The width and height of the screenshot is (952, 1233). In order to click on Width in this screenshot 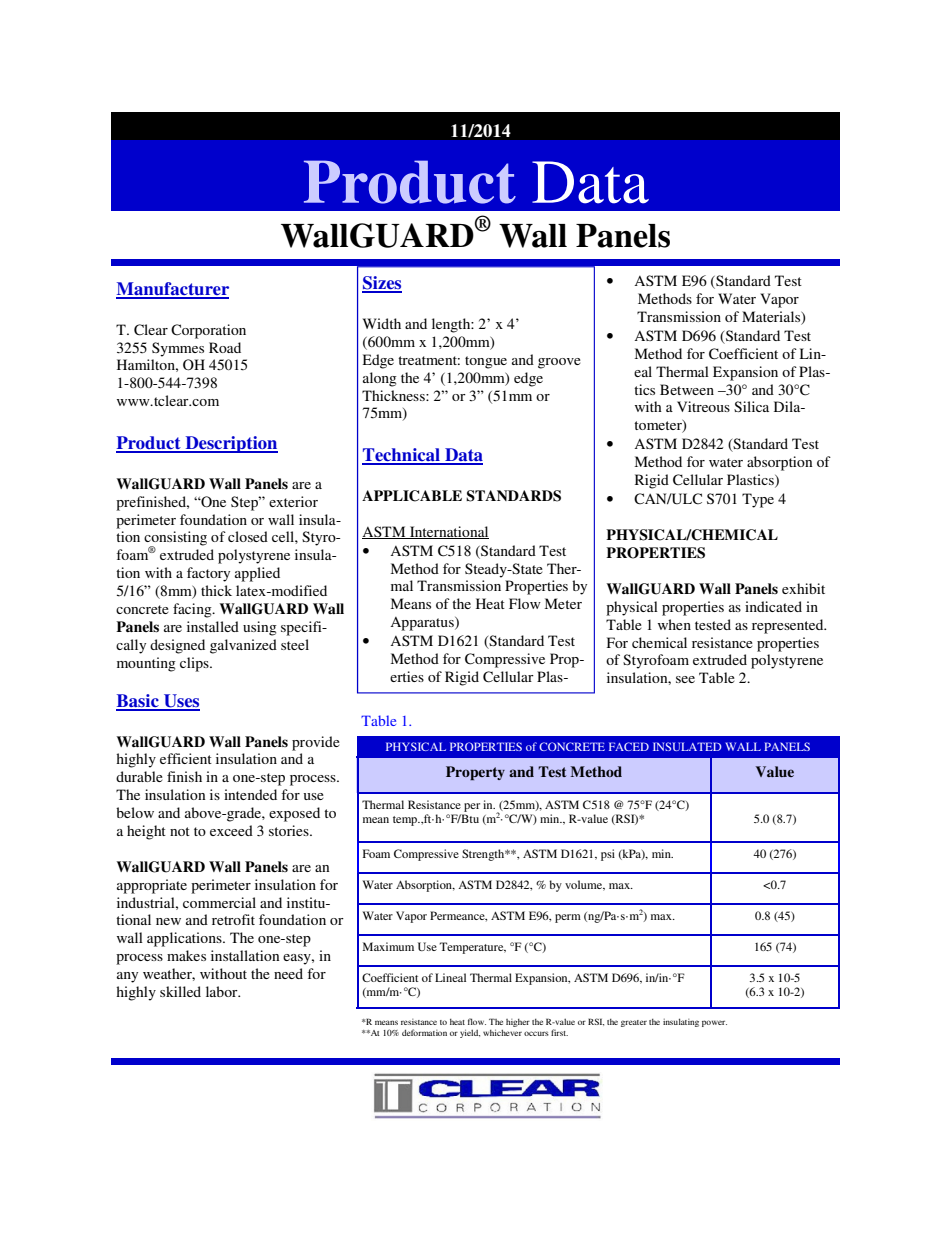, I will do `click(382, 323)`.
